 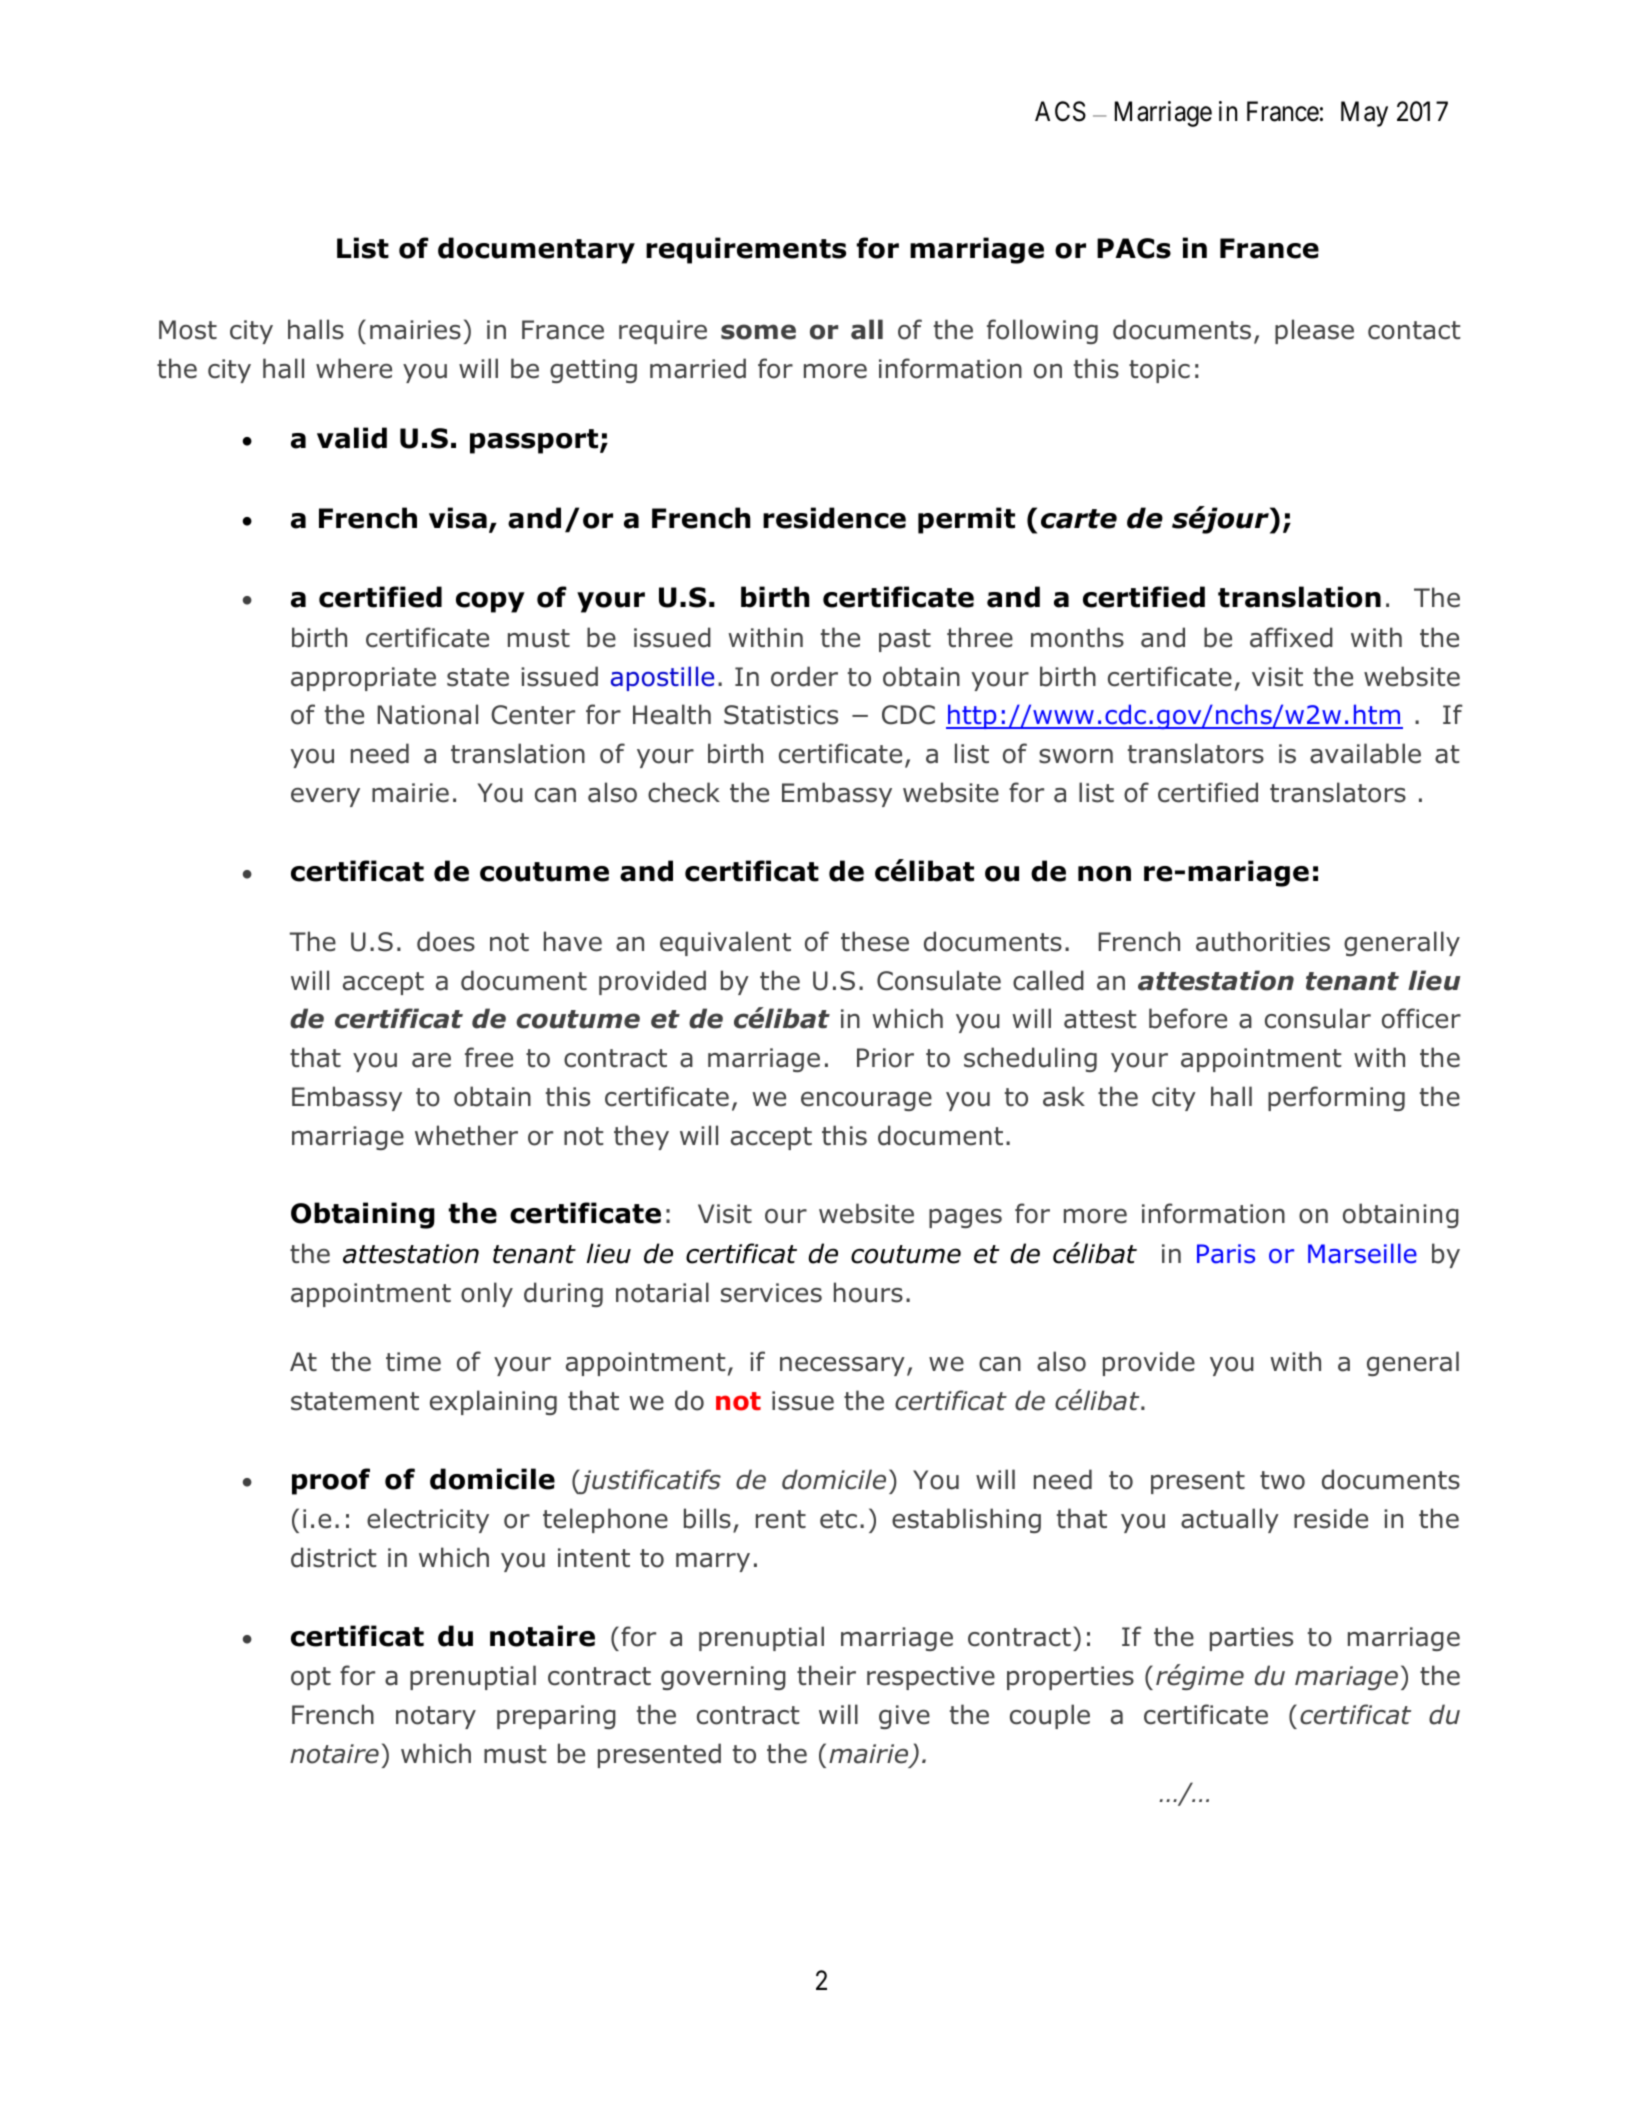 I want to click on visa, so click(x=458, y=518).
